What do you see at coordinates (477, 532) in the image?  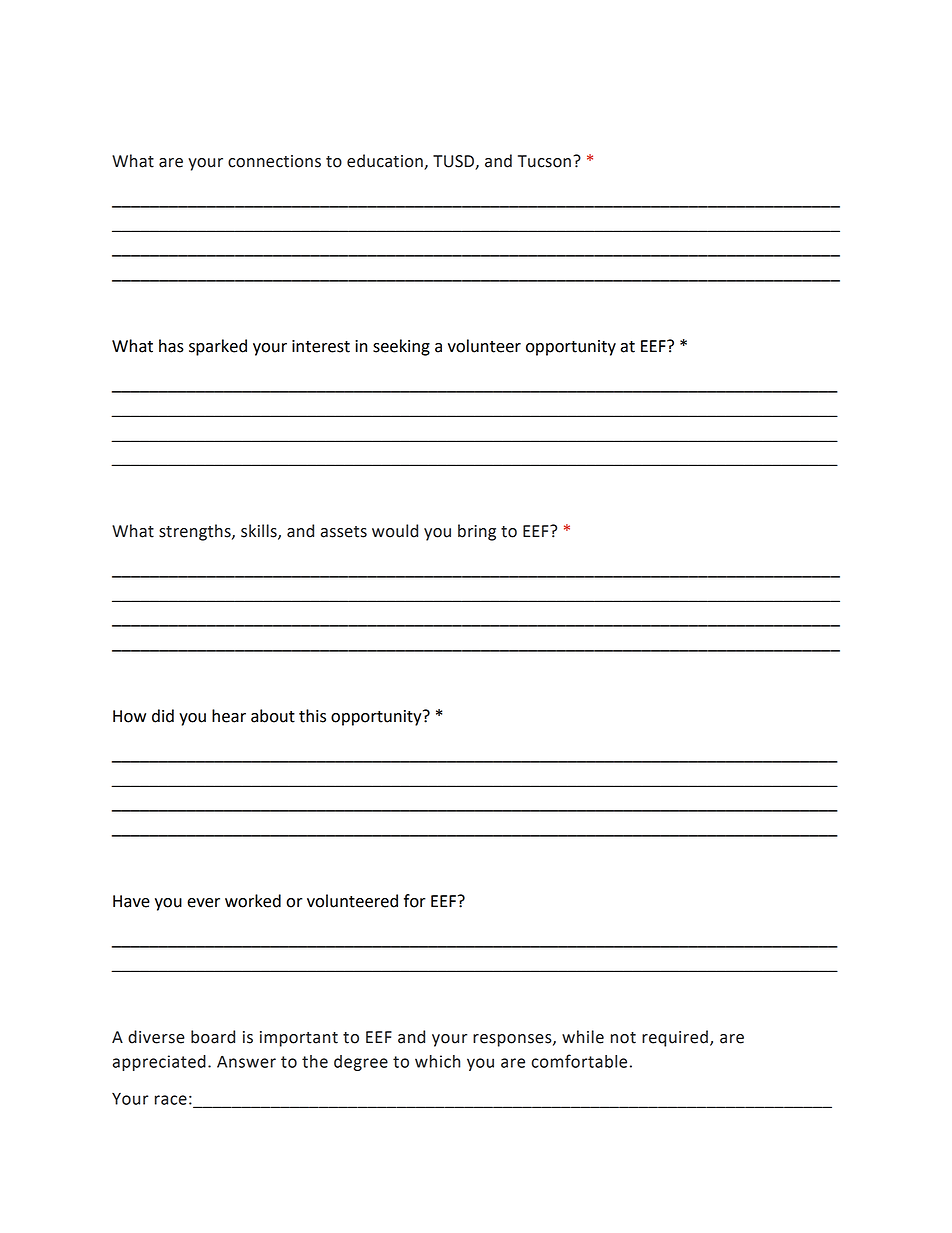 I see `bring` at bounding box center [477, 532].
